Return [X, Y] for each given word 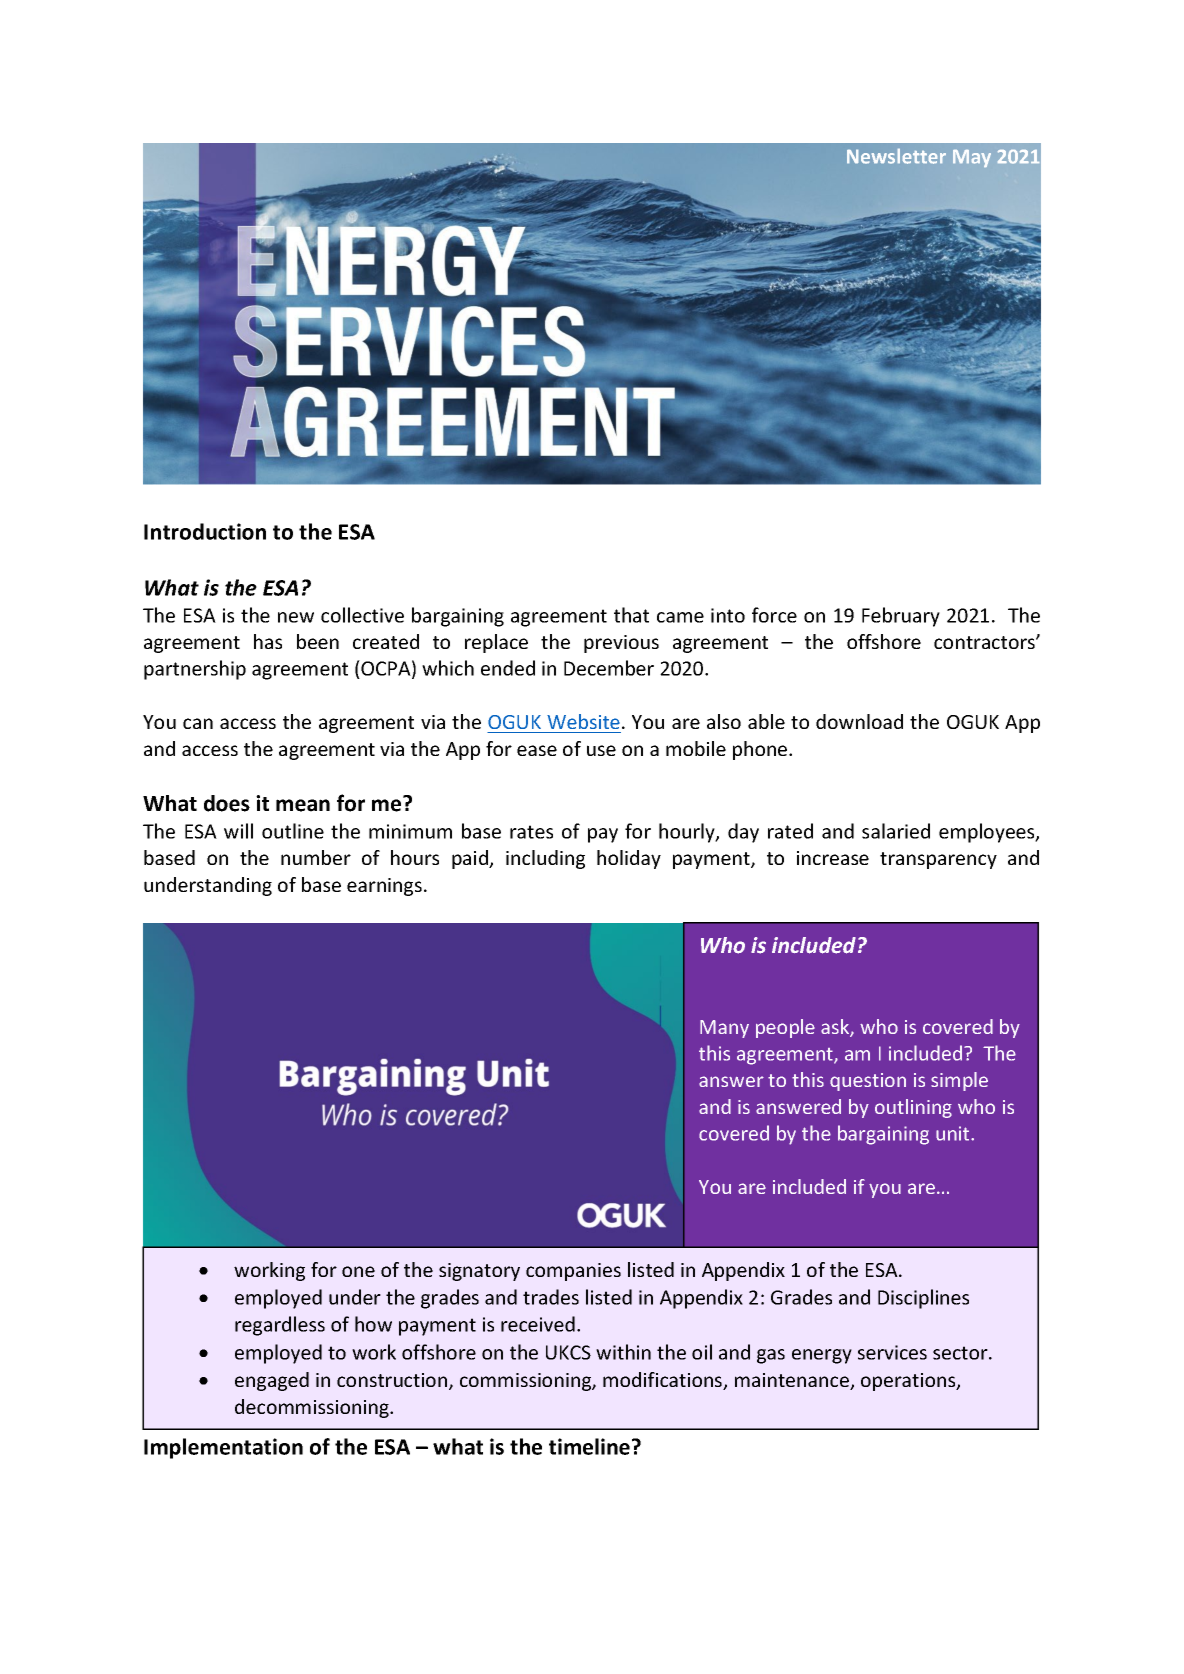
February [901, 617]
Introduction [205, 531]
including [545, 859]
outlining [913, 1108]
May [972, 158]
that [631, 615]
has [268, 641]
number [316, 857]
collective [362, 615]
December [609, 668]
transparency [938, 860]
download [859, 721]
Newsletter [896, 156]
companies [573, 1272]
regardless [280, 1326]
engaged [272, 1381]
